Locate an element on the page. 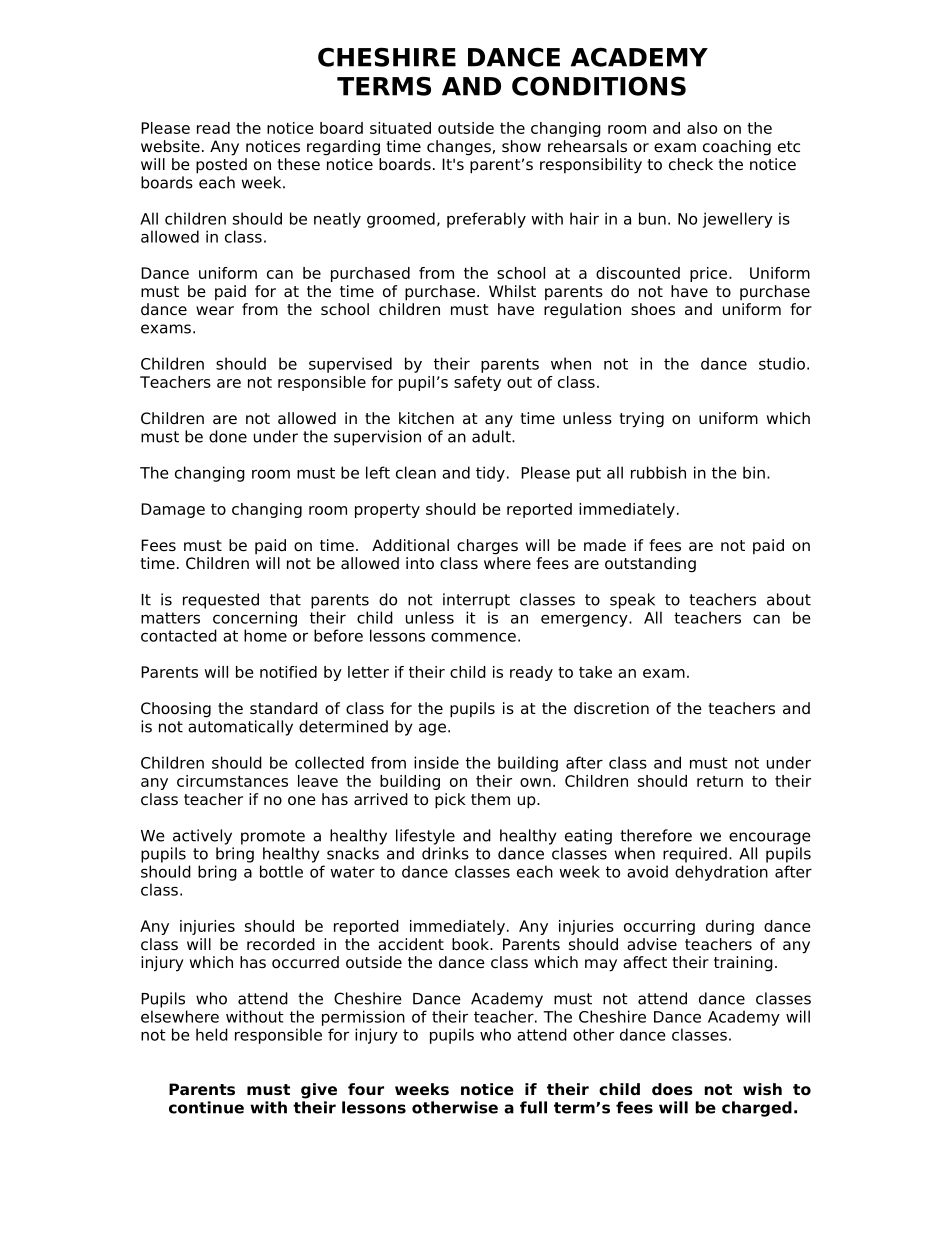 The height and width of the page is (1233, 952). adult is located at coordinates (492, 436).
